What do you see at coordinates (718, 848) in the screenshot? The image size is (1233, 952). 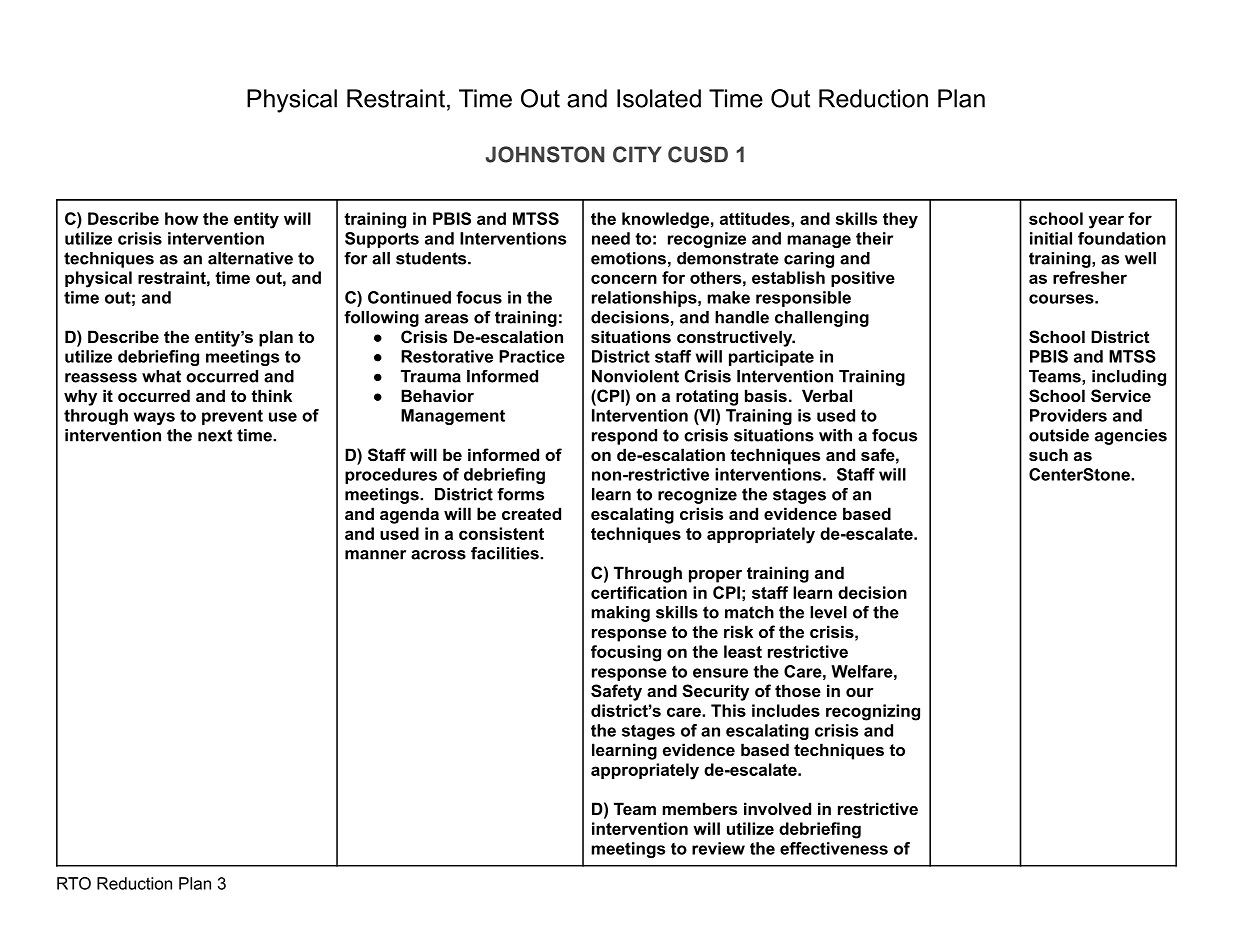 I see `review` at bounding box center [718, 848].
